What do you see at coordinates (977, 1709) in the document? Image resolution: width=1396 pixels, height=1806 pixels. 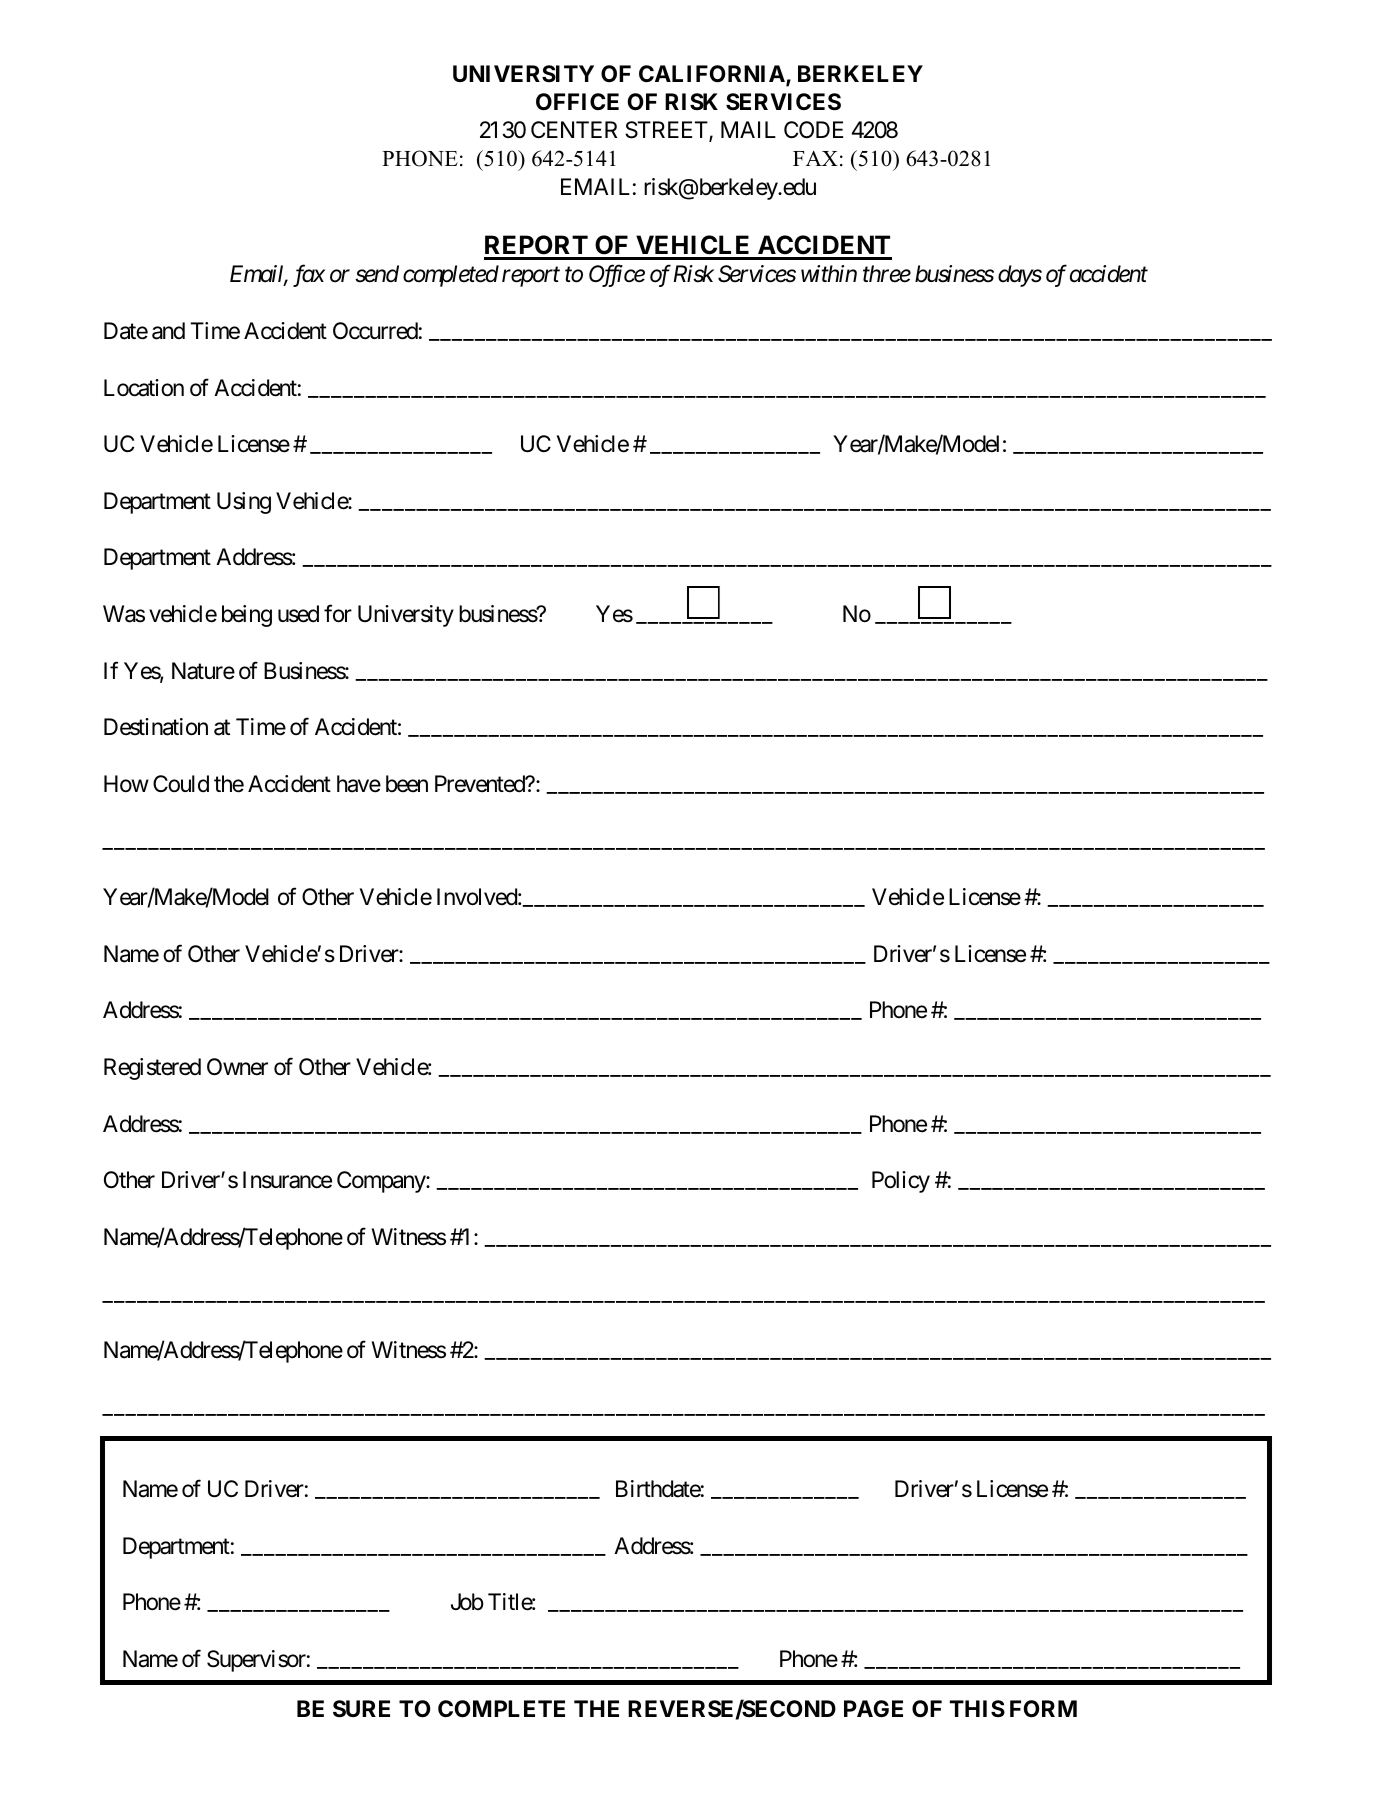 I see `THIS` at bounding box center [977, 1709].
